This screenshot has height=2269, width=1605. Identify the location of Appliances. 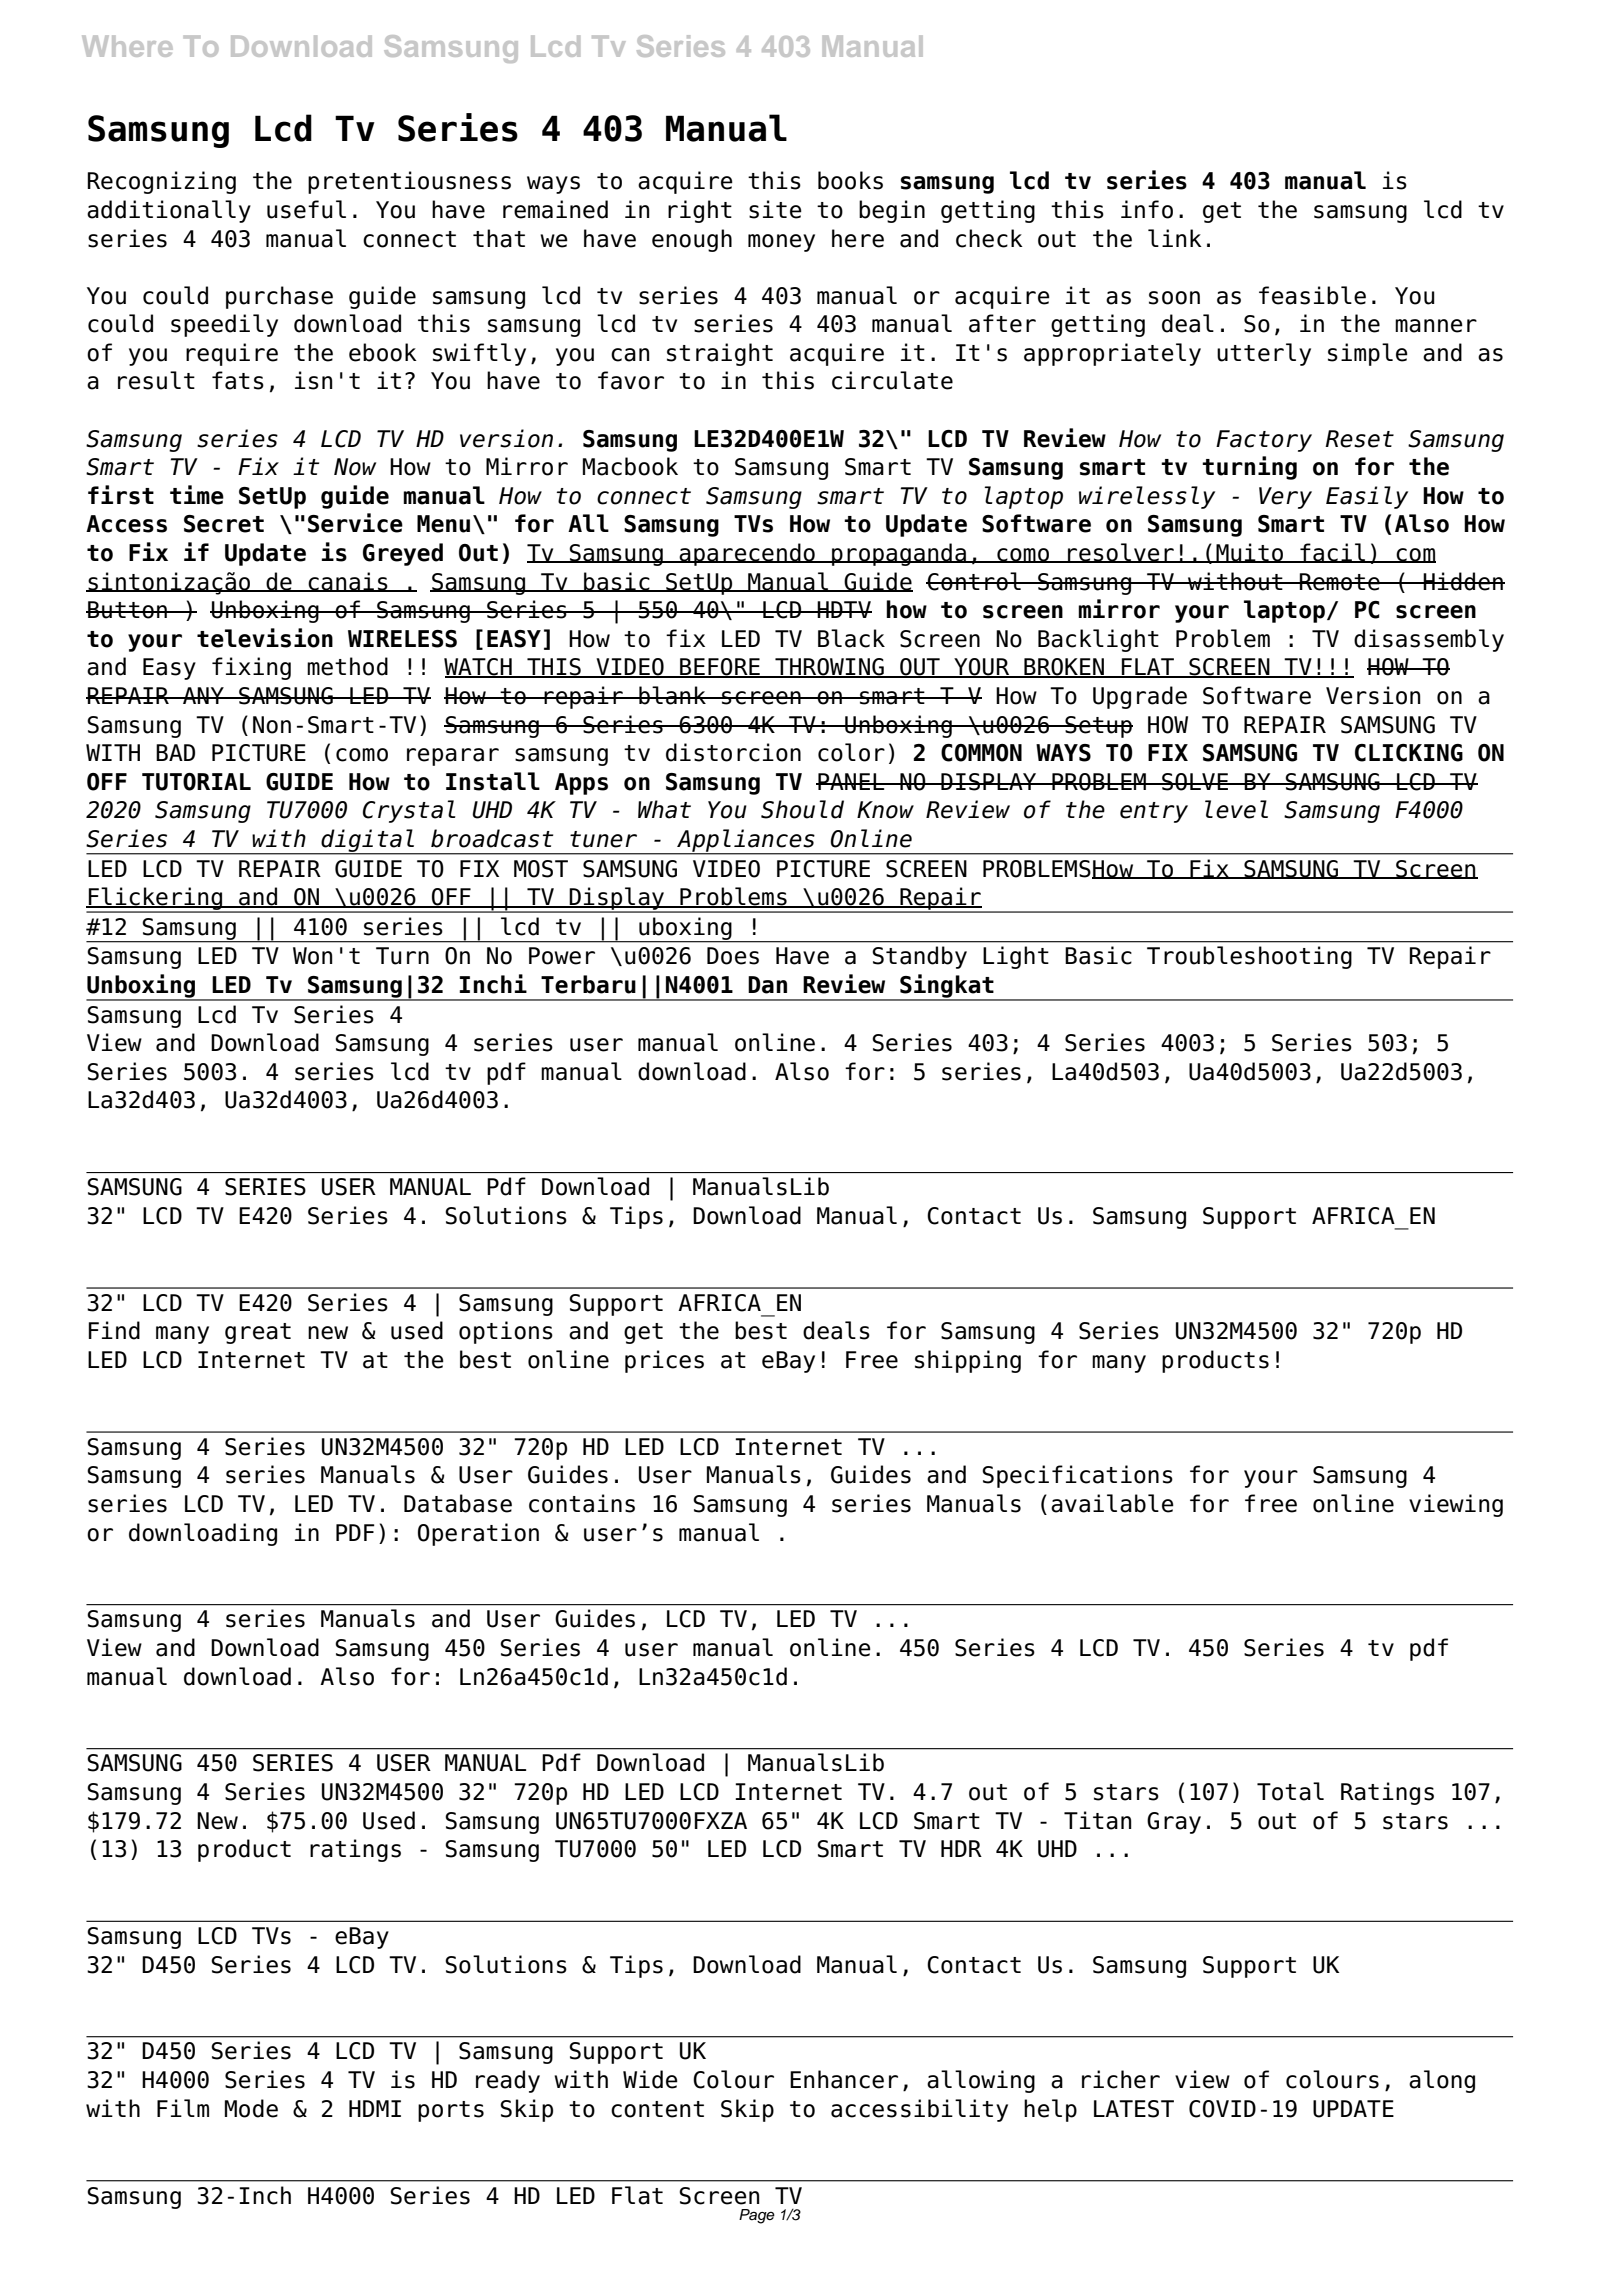
(746, 841).
